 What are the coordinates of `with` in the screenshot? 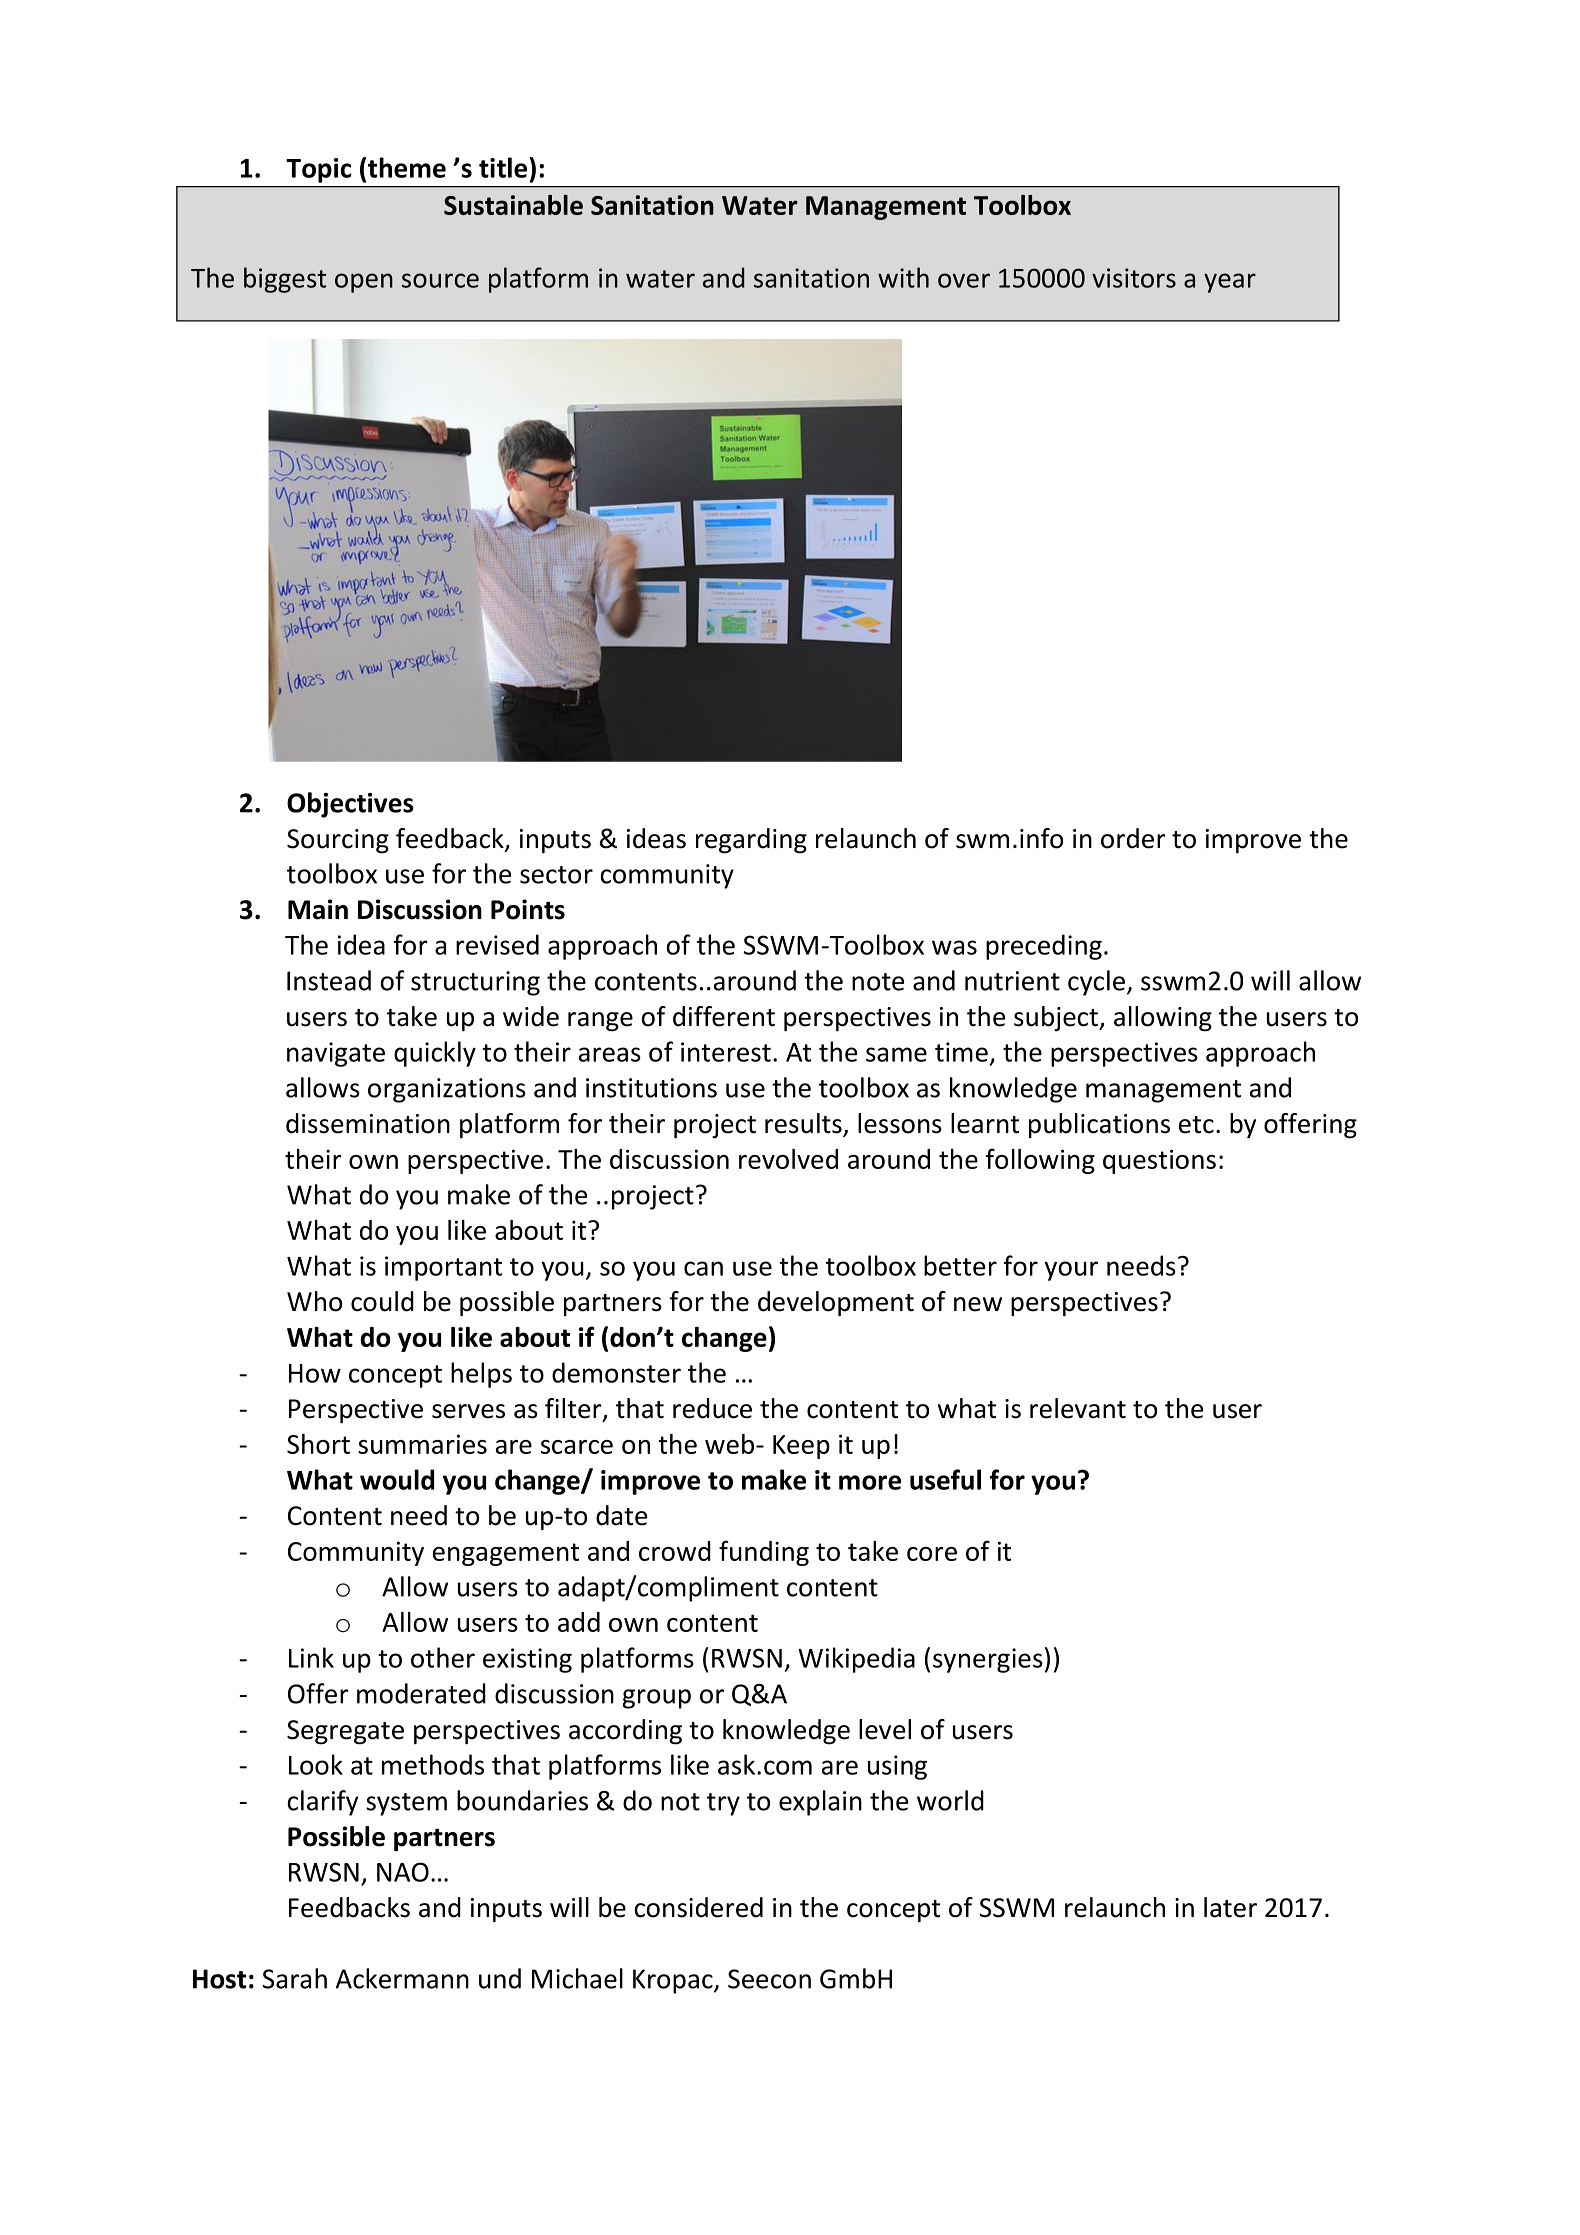 It's located at (903, 277).
